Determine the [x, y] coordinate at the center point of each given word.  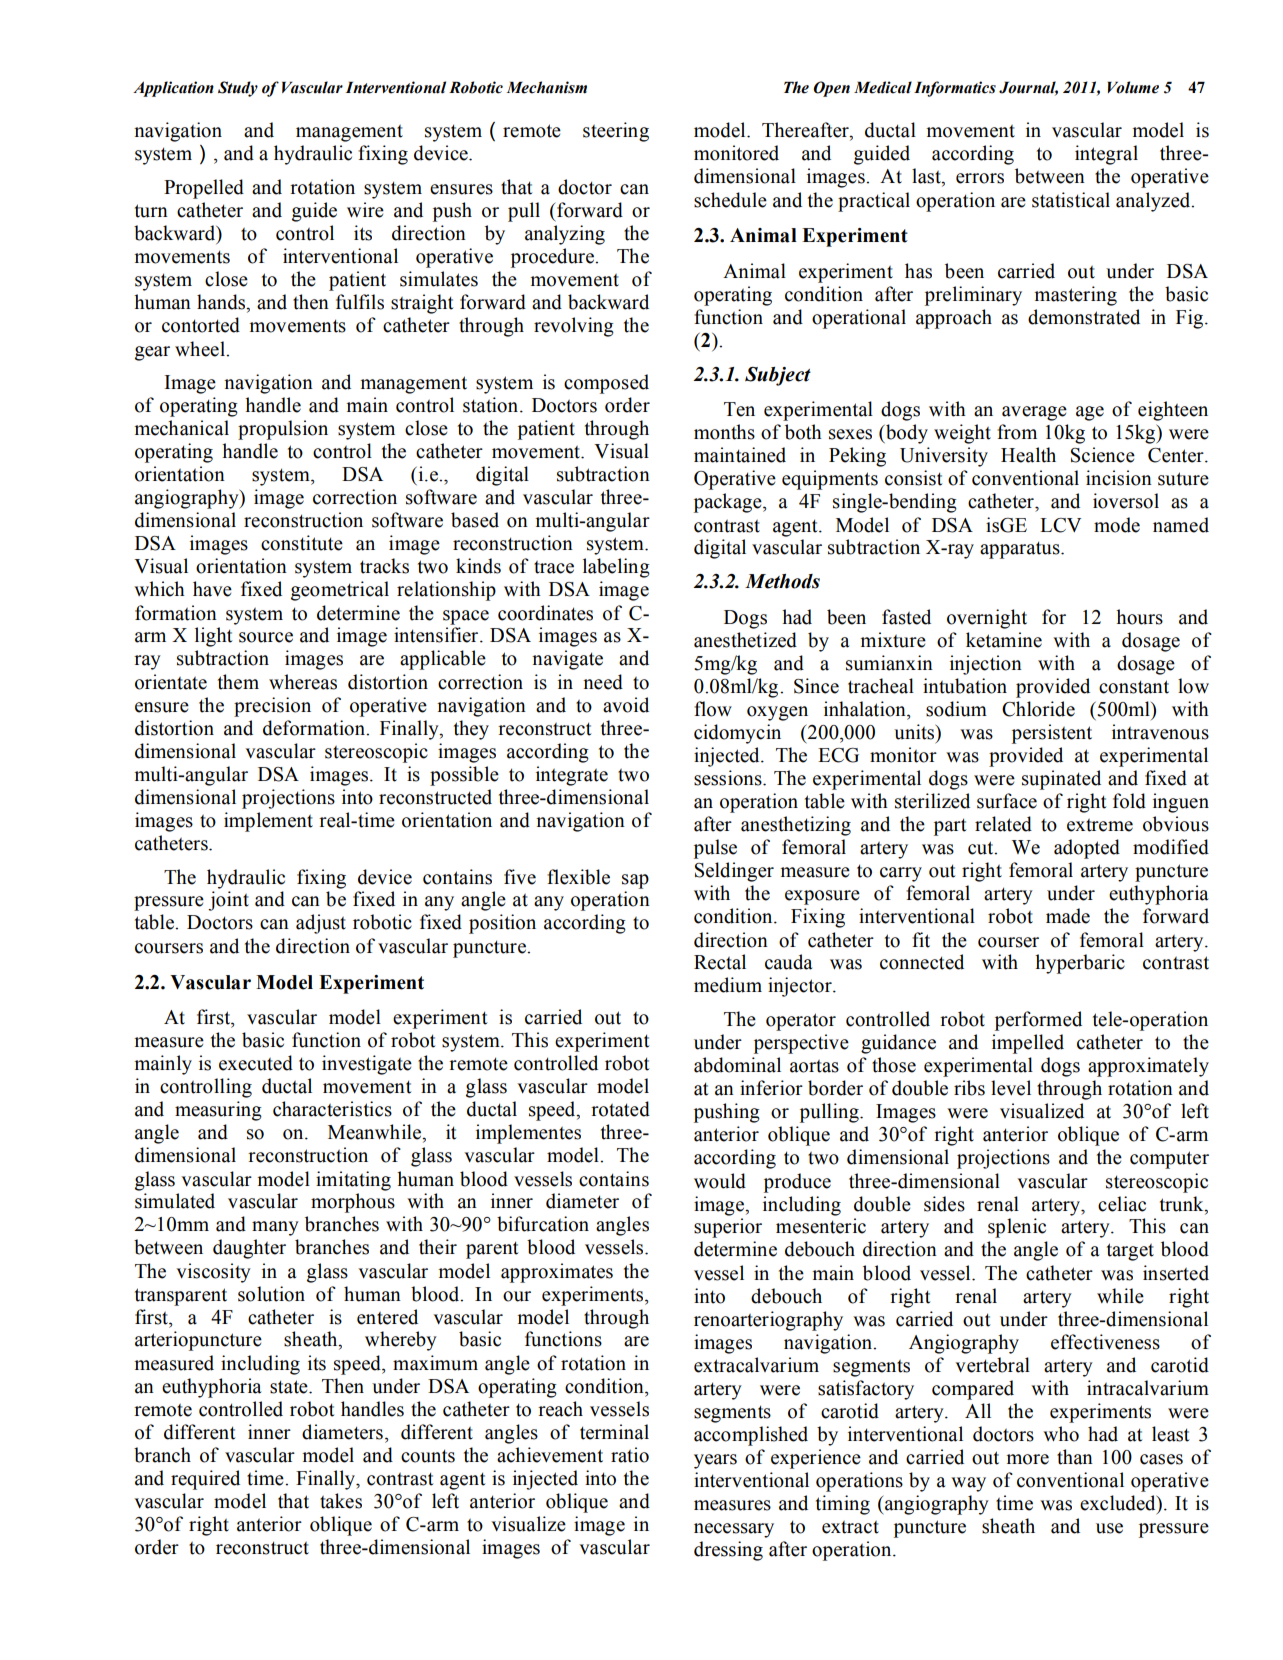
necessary [734, 1530]
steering [616, 132]
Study [238, 89]
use [1109, 1528]
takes [341, 1501]
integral [1106, 155]
